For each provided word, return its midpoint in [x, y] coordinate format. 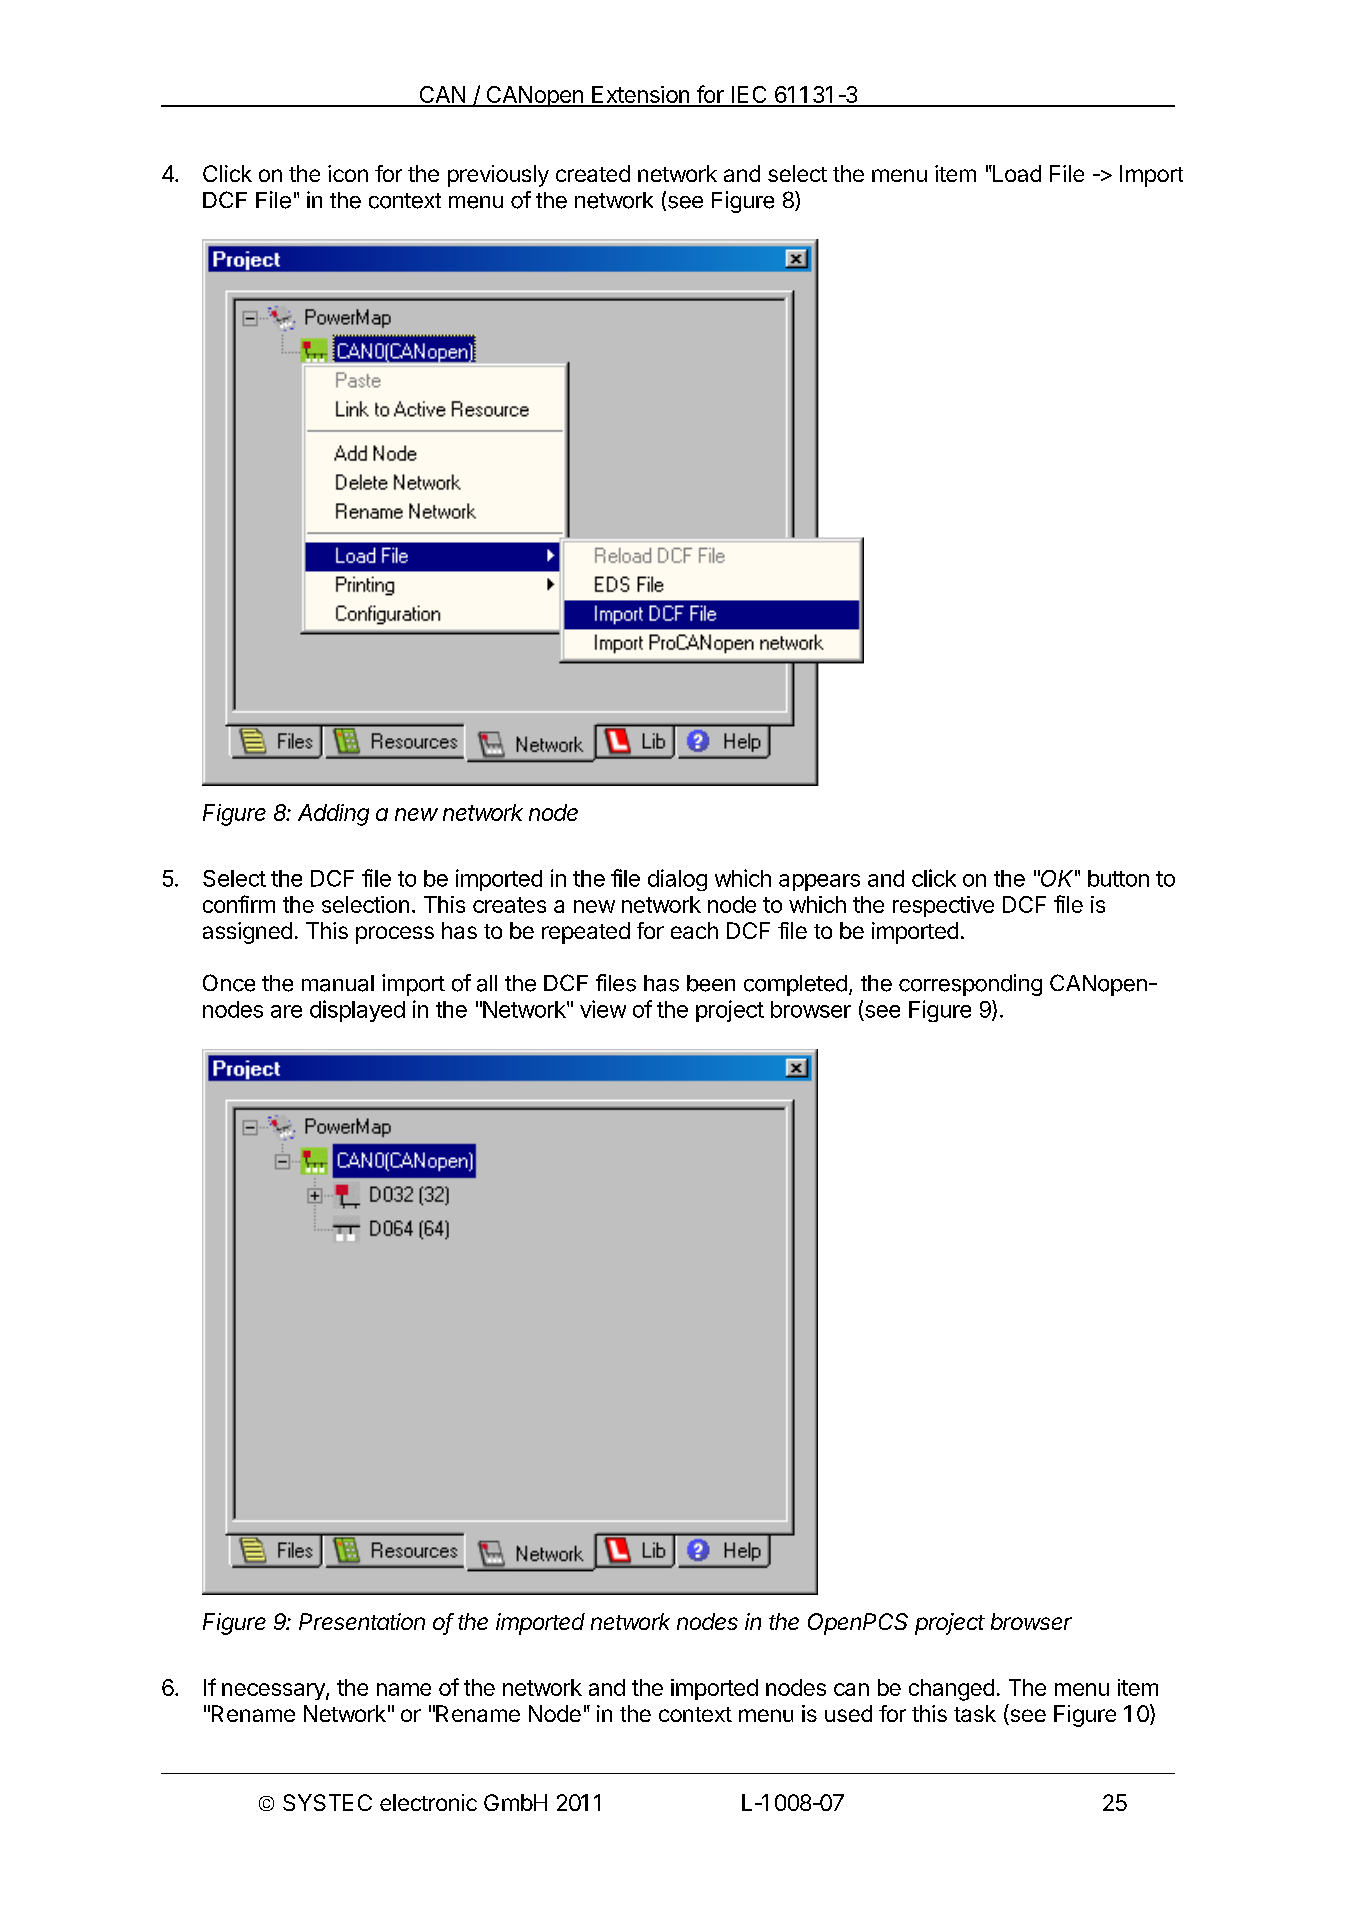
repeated [586, 933]
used [848, 1713]
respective [943, 906]
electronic [428, 1802]
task [975, 1713]
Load [1016, 173]
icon [348, 173]
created [593, 173]
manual [338, 983]
